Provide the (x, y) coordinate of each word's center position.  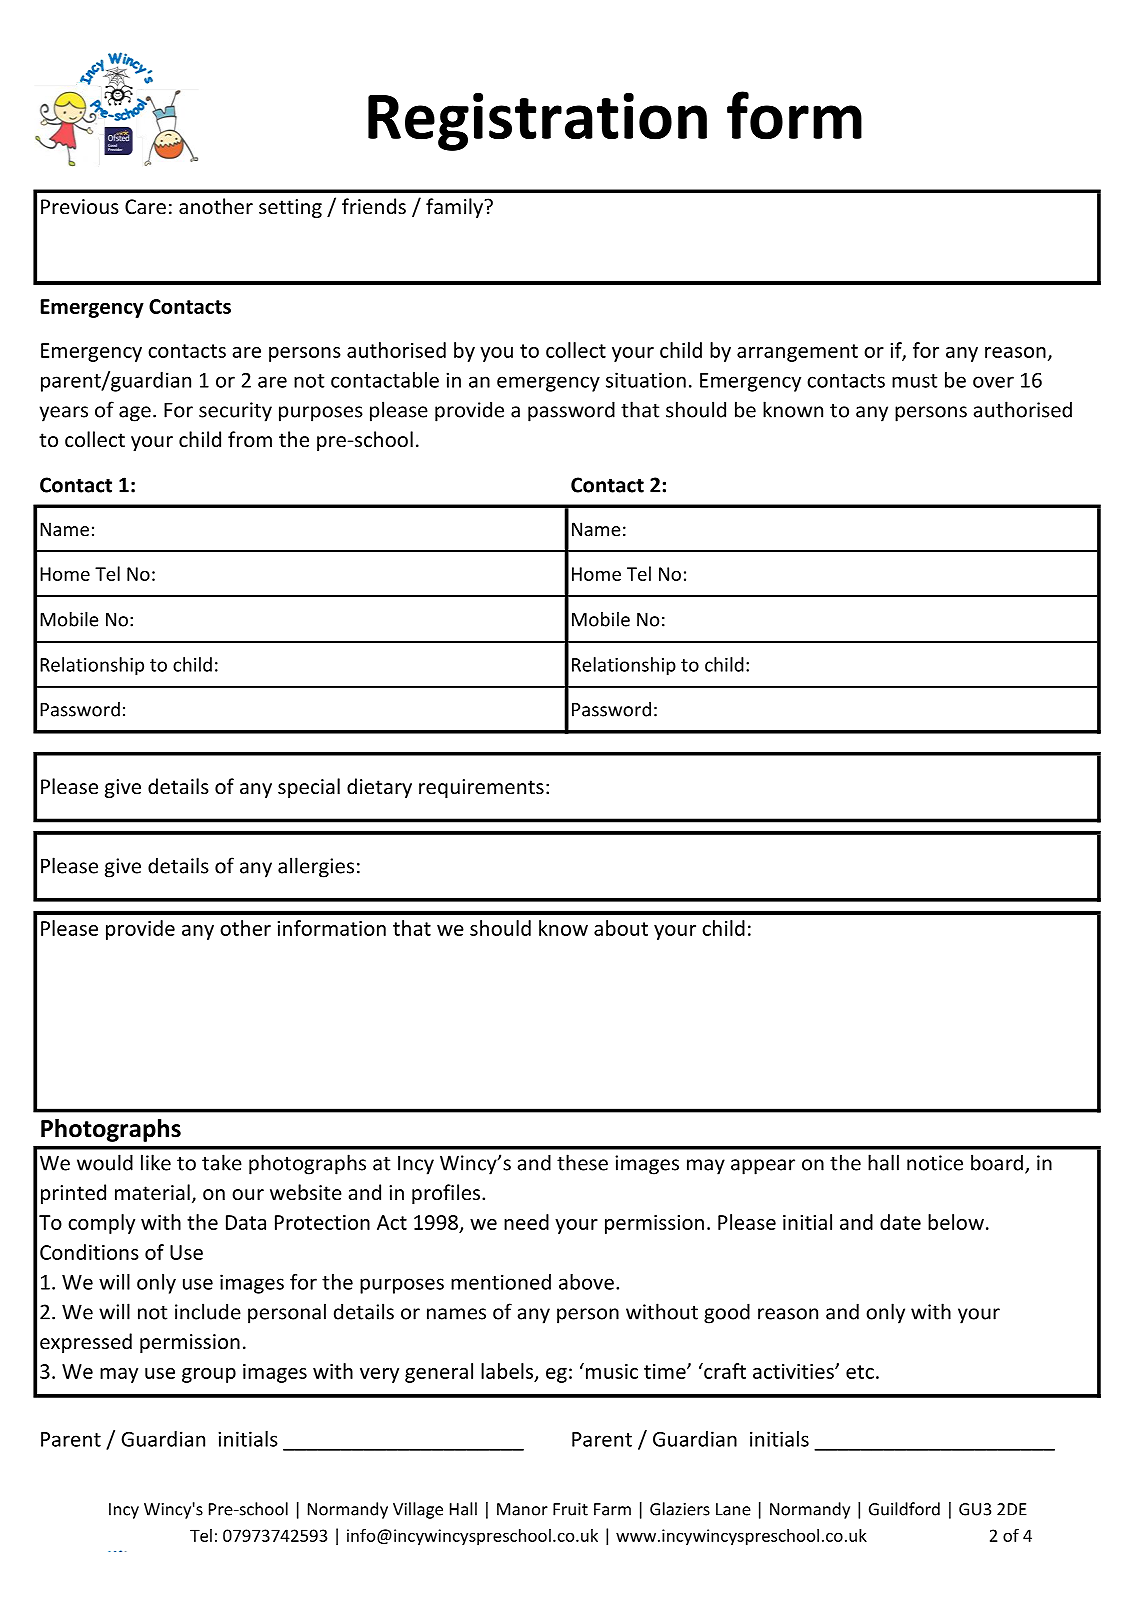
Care (145, 207)
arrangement (797, 353)
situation (646, 380)
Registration (537, 122)
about (621, 928)
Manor (522, 1509)
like (156, 1162)
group (209, 1375)
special (309, 788)
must (914, 381)
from (250, 439)
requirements (481, 788)
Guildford (904, 1509)
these (582, 1162)
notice (935, 1163)
